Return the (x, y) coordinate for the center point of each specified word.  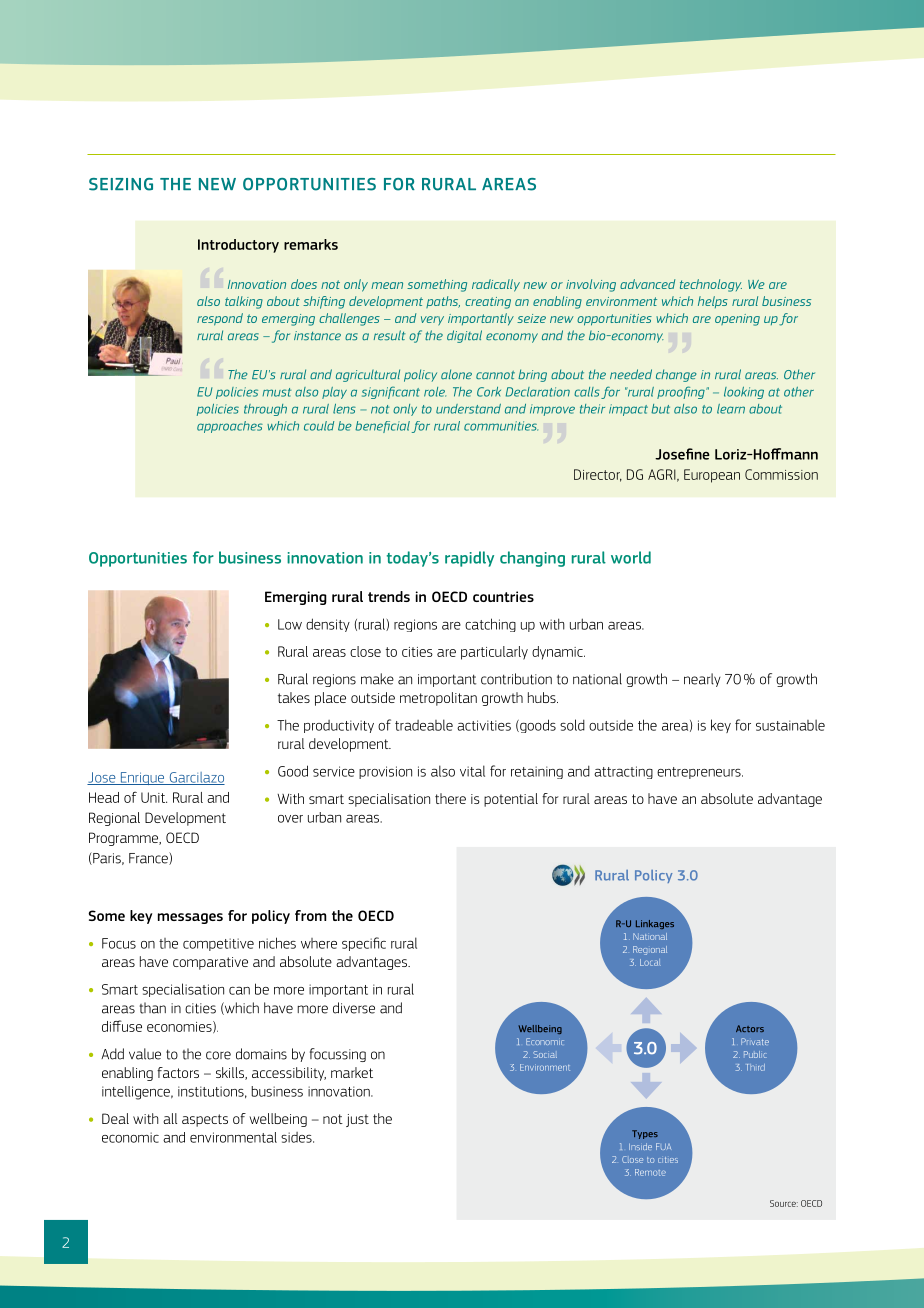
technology (711, 285)
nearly (702, 680)
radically (496, 285)
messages (190, 918)
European (712, 476)
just (357, 1120)
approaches (230, 427)
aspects (205, 1120)
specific (364, 944)
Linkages (655, 924)
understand (468, 409)
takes (294, 697)
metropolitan (438, 699)
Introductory (238, 246)
